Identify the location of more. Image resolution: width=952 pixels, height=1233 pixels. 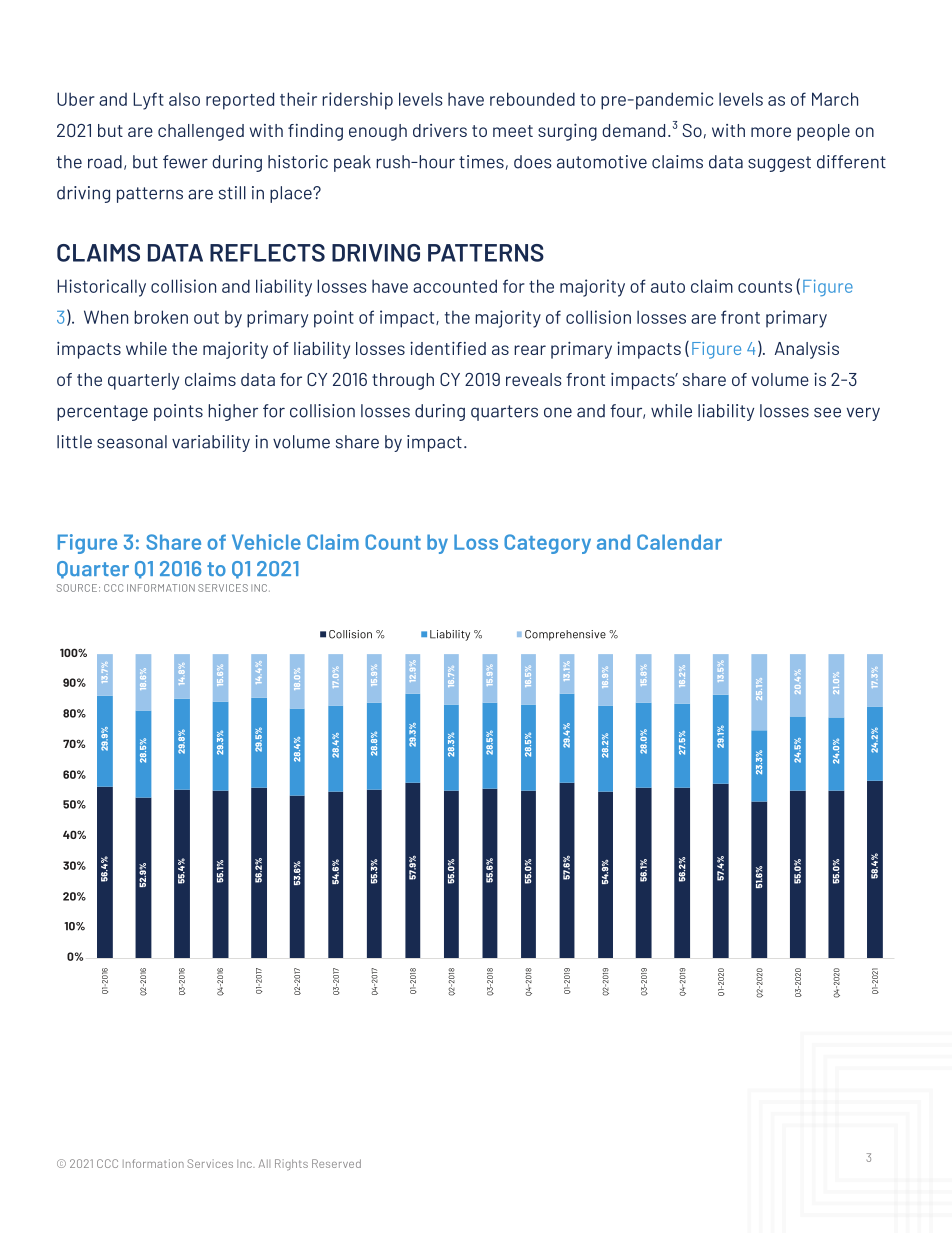
(771, 132).
